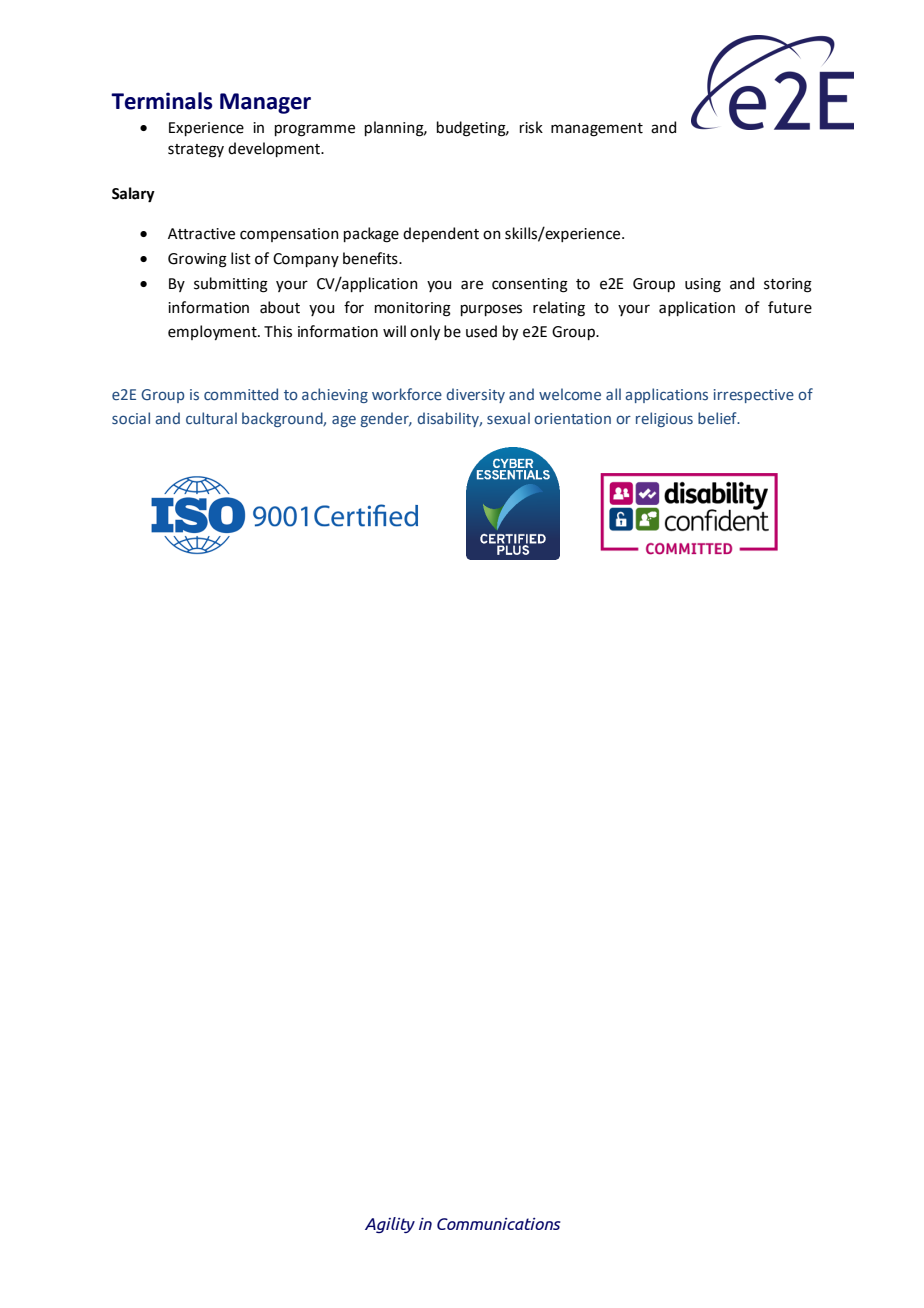  What do you see at coordinates (664, 419) in the document?
I see `religious` at bounding box center [664, 419].
